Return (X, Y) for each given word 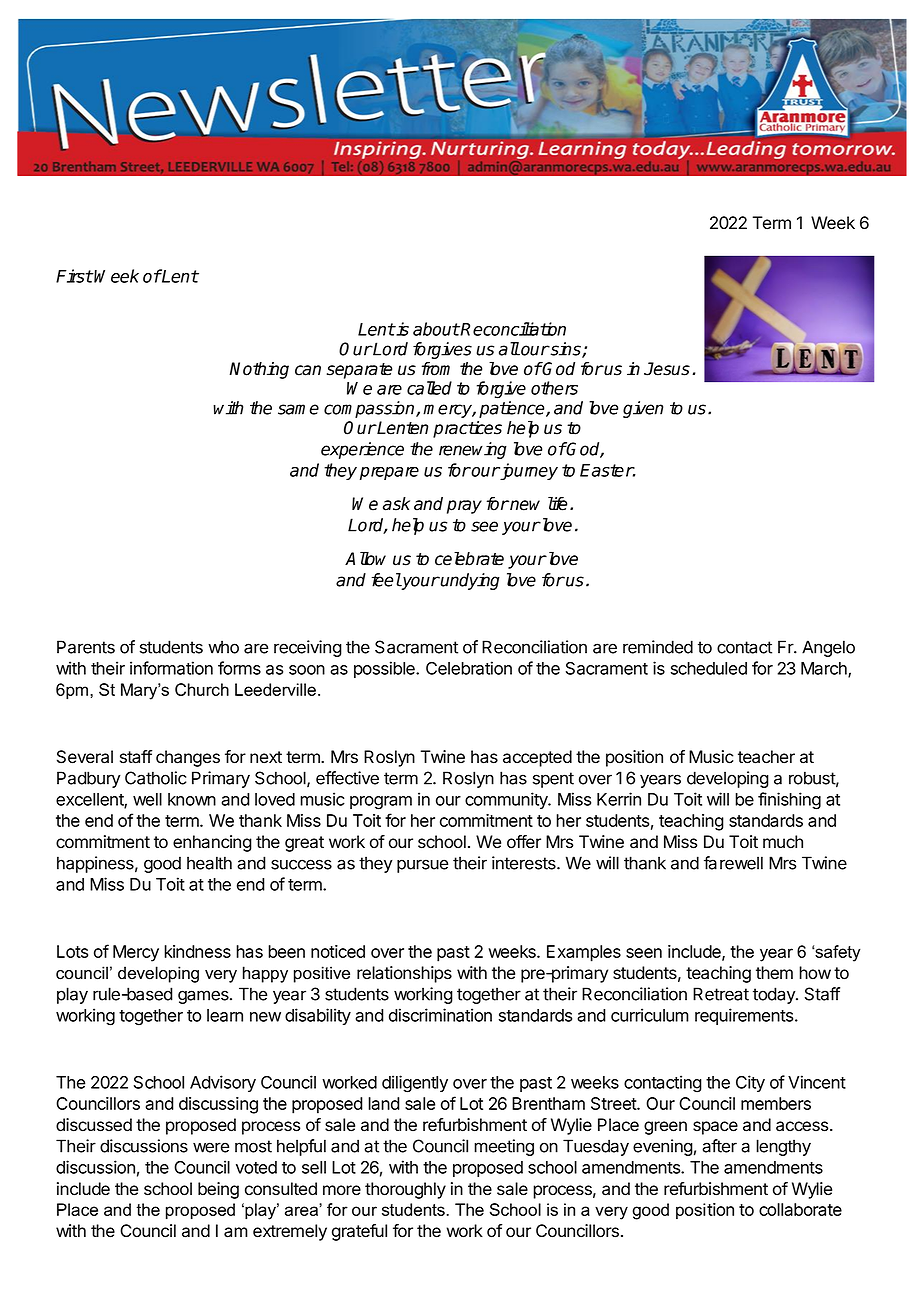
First (74, 276)
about (436, 329)
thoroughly (405, 1190)
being (218, 1190)
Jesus (667, 369)
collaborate (800, 1209)
